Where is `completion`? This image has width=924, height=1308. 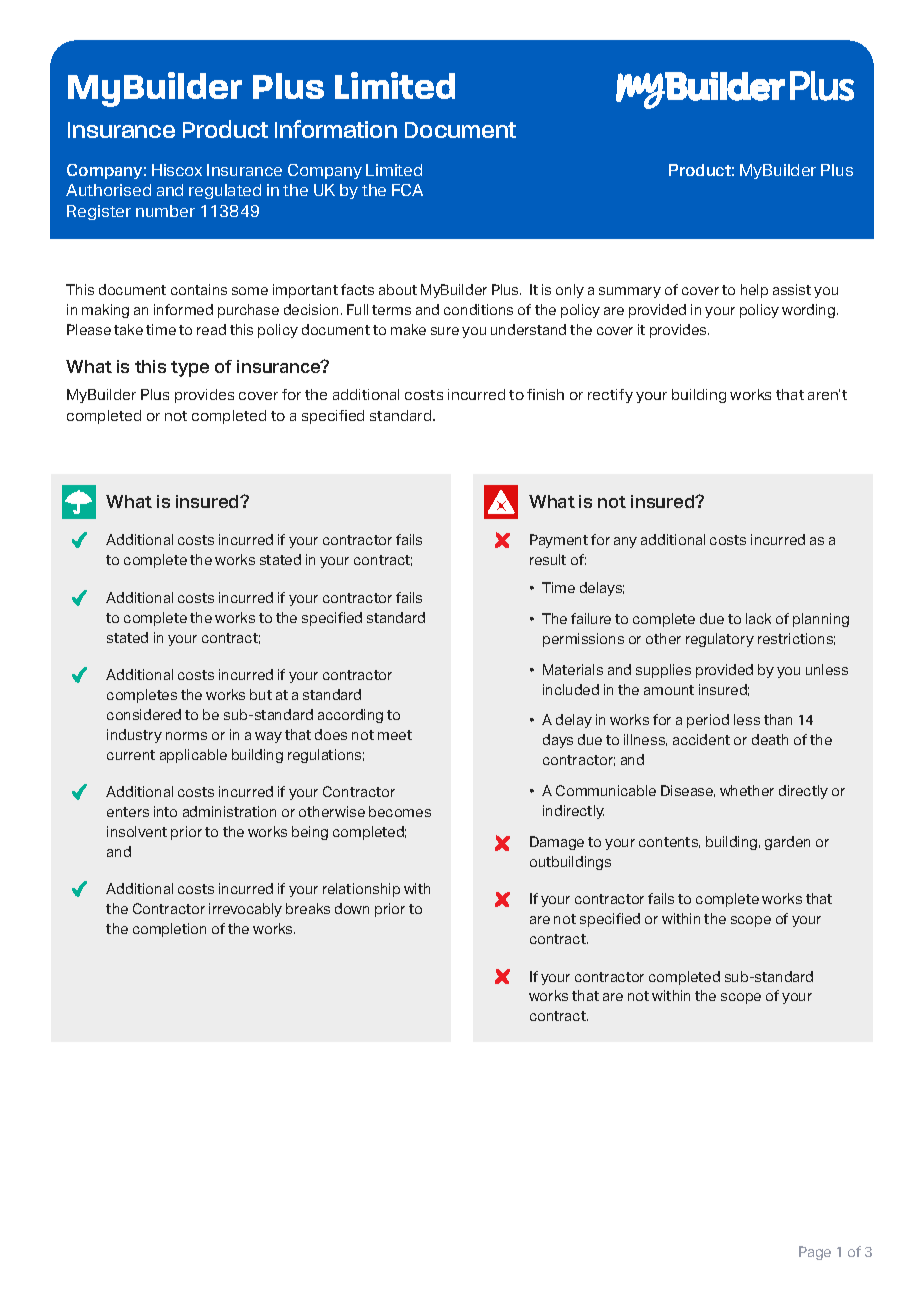
completion is located at coordinates (169, 930).
